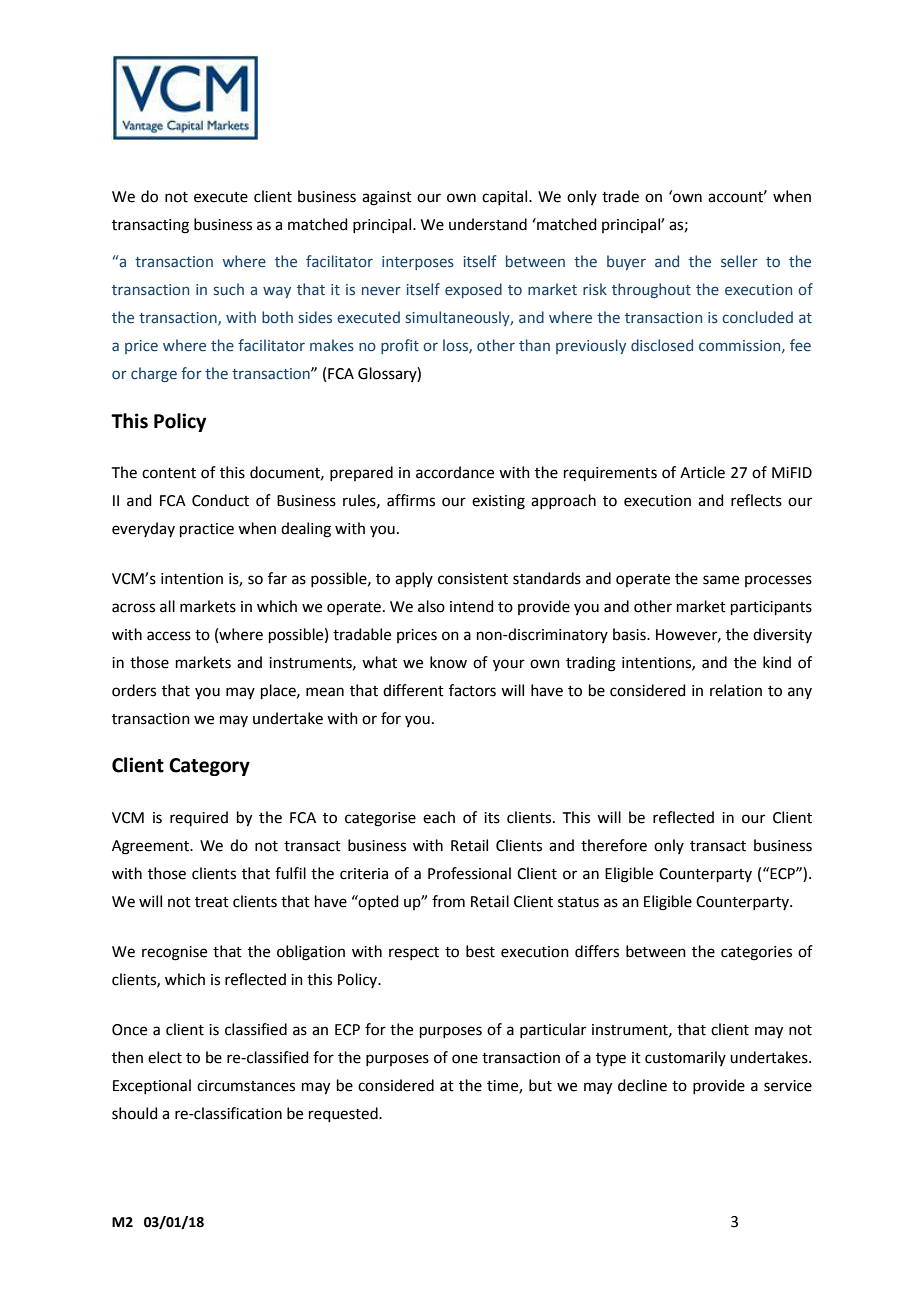 This page has height=1308, width=924. Describe the element at coordinates (246, 1086) in the page. I see `circumstances` at that location.
